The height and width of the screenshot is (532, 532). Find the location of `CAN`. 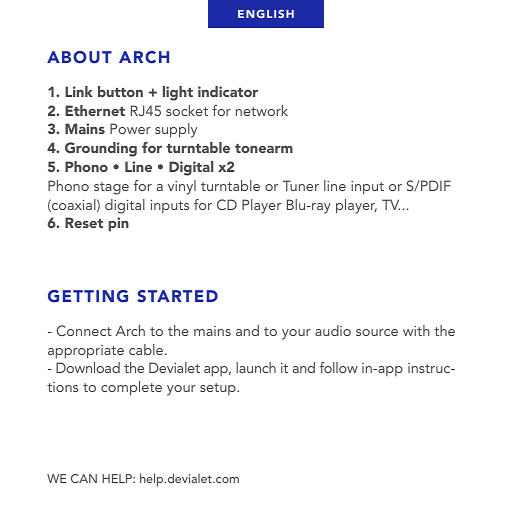

CAN is located at coordinates (84, 478).
